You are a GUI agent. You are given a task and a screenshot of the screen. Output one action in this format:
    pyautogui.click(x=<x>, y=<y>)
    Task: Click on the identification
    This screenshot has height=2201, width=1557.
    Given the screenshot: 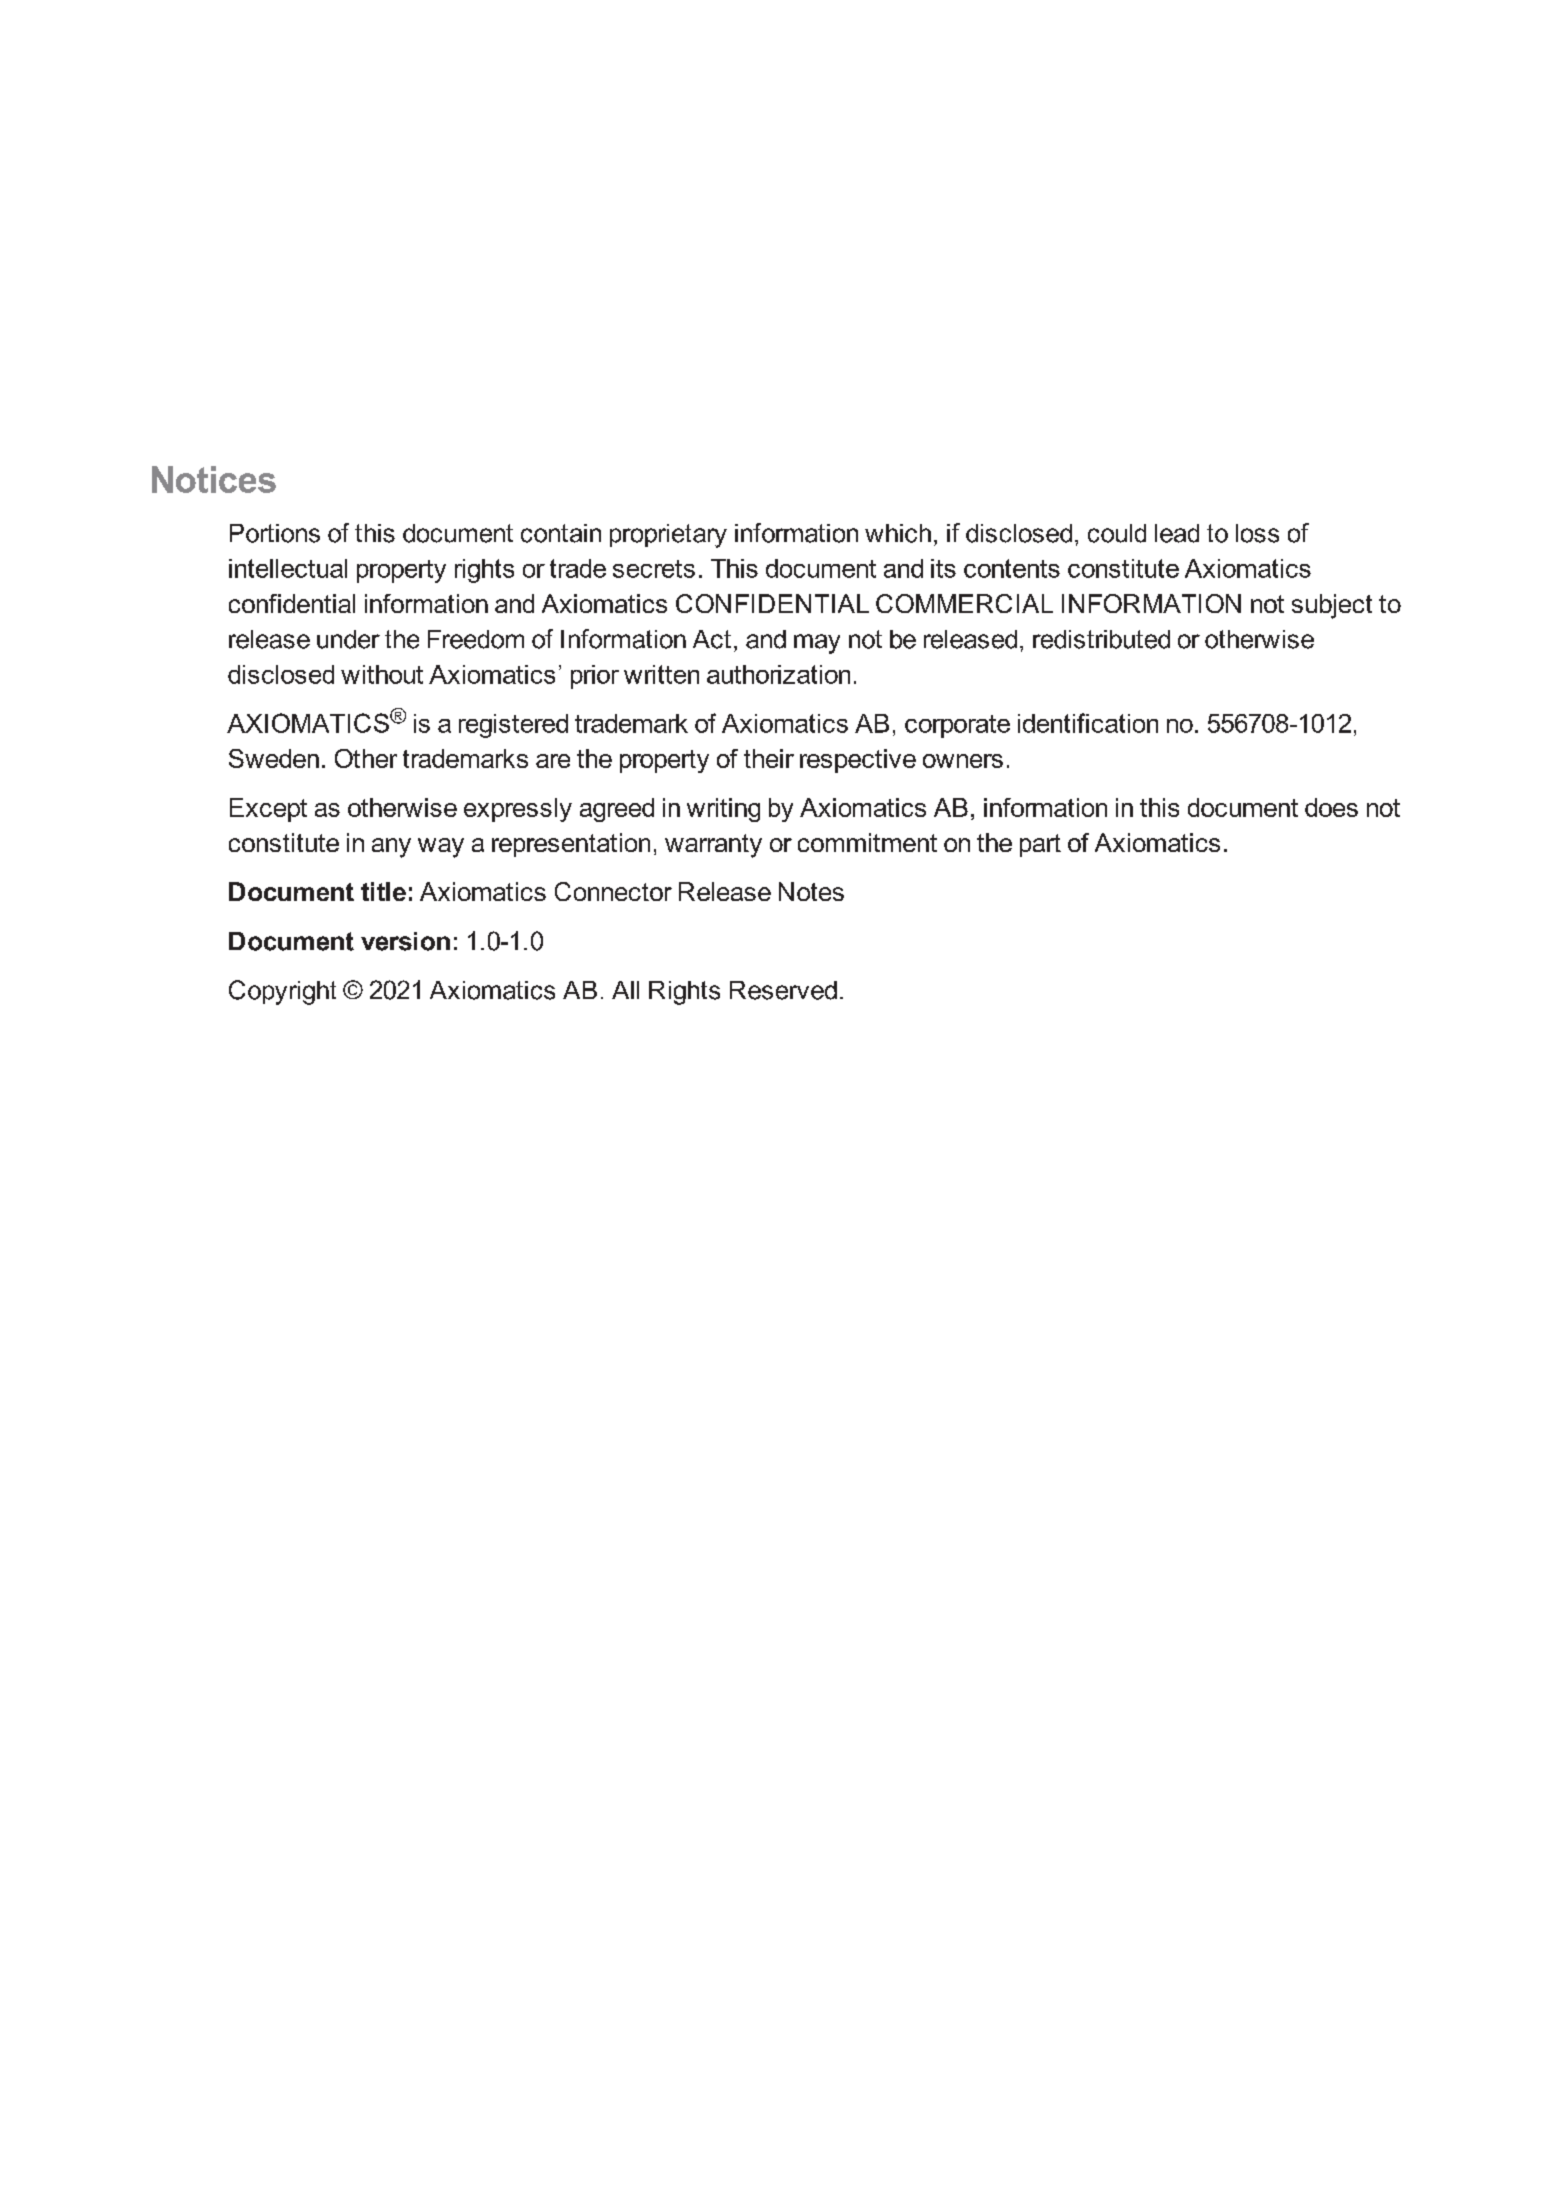 What is the action you would take?
    pyautogui.click(x=1088, y=723)
